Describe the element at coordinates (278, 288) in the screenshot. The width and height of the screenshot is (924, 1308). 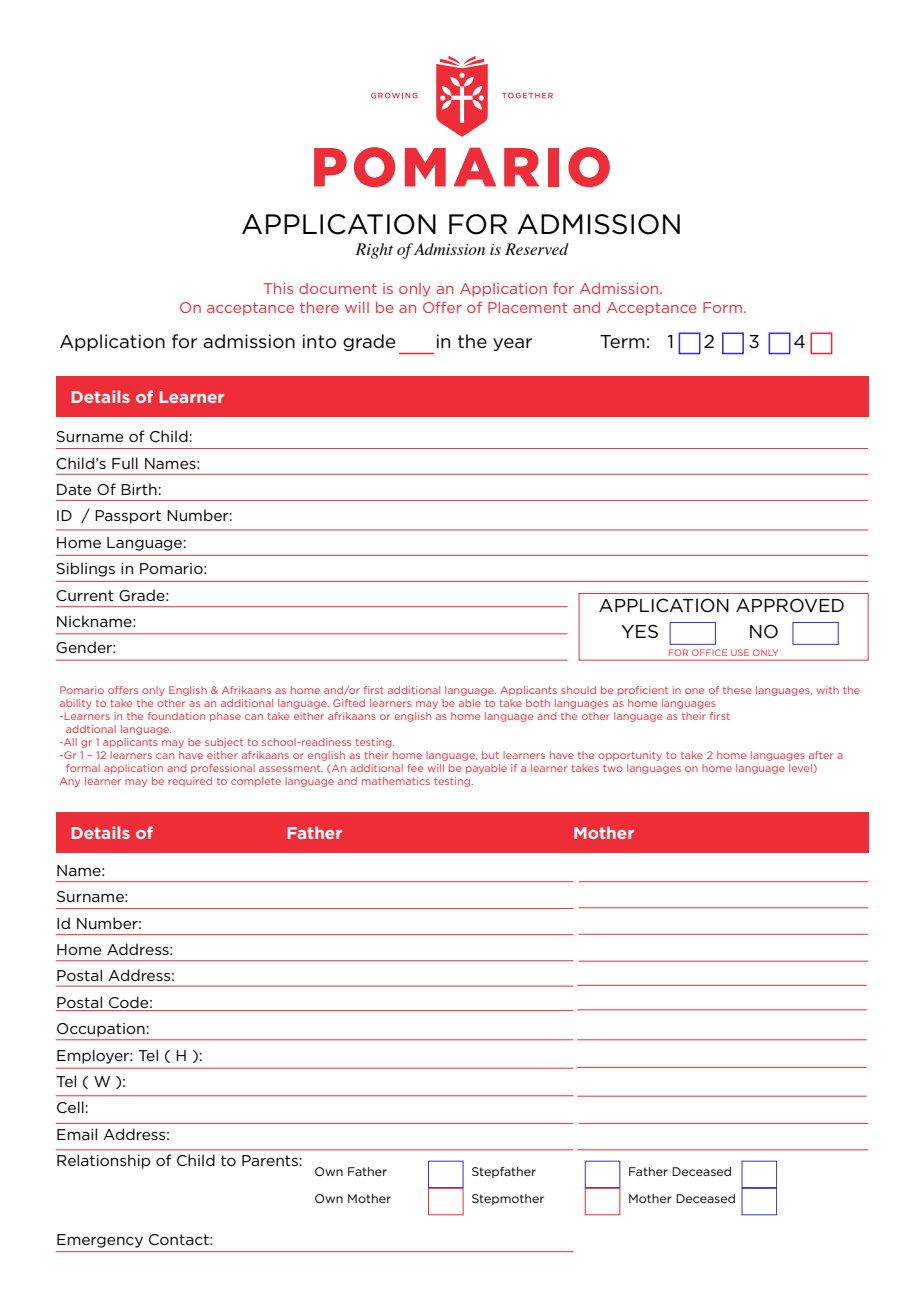
I see `This` at that location.
